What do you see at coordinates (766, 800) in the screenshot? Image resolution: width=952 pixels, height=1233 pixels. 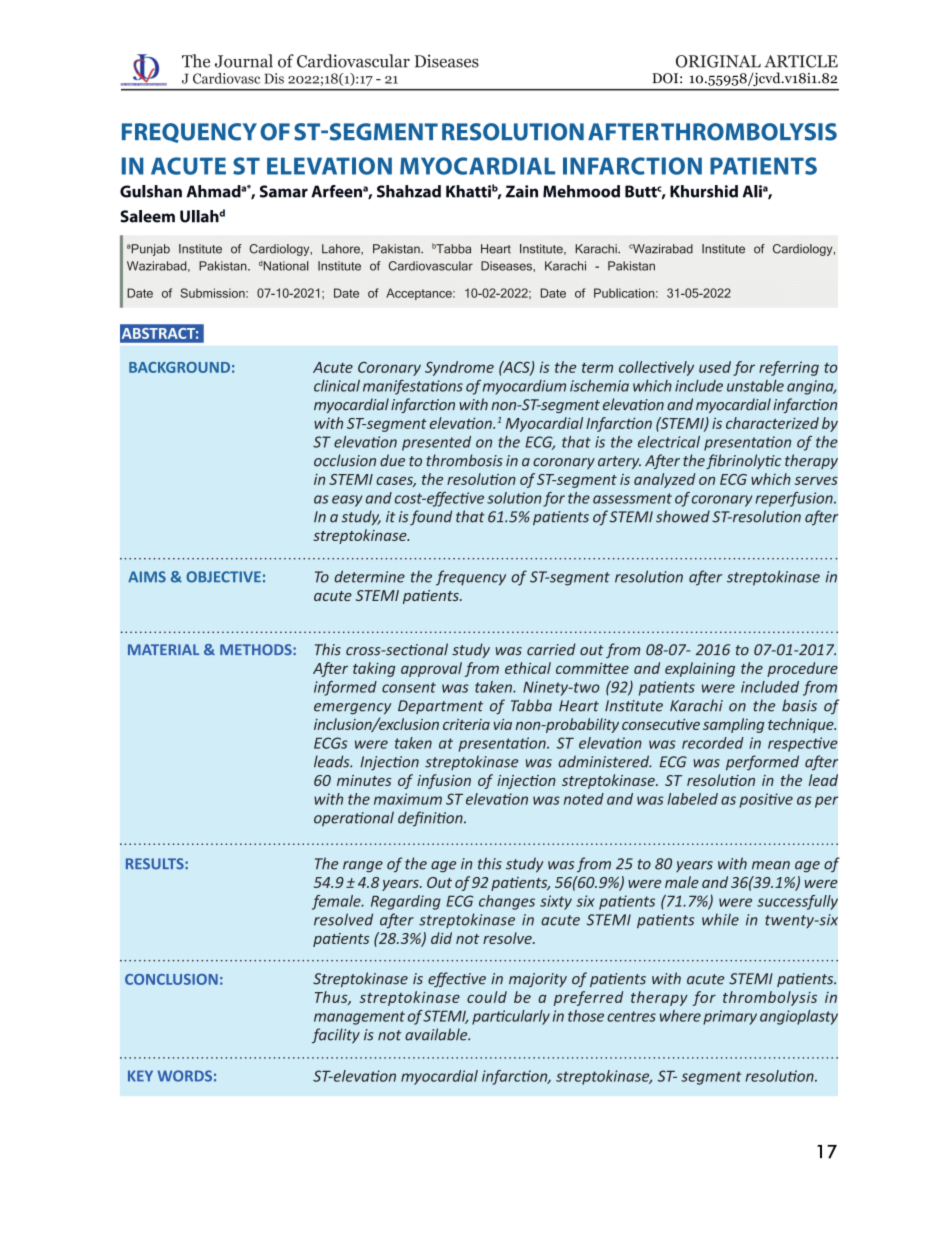 I see `positive` at bounding box center [766, 800].
